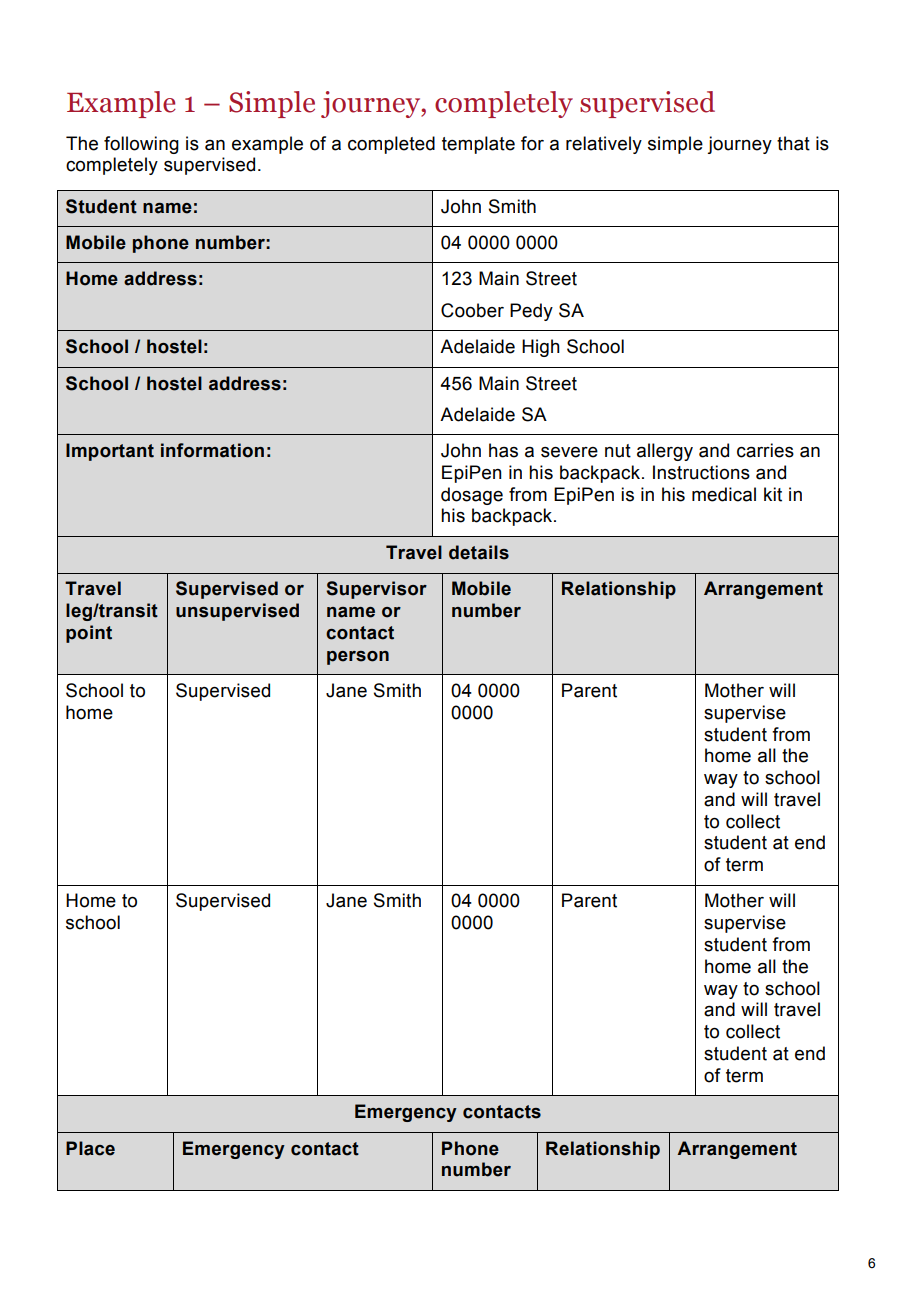 This screenshot has width=924, height=1308. I want to click on details, so click(479, 552).
